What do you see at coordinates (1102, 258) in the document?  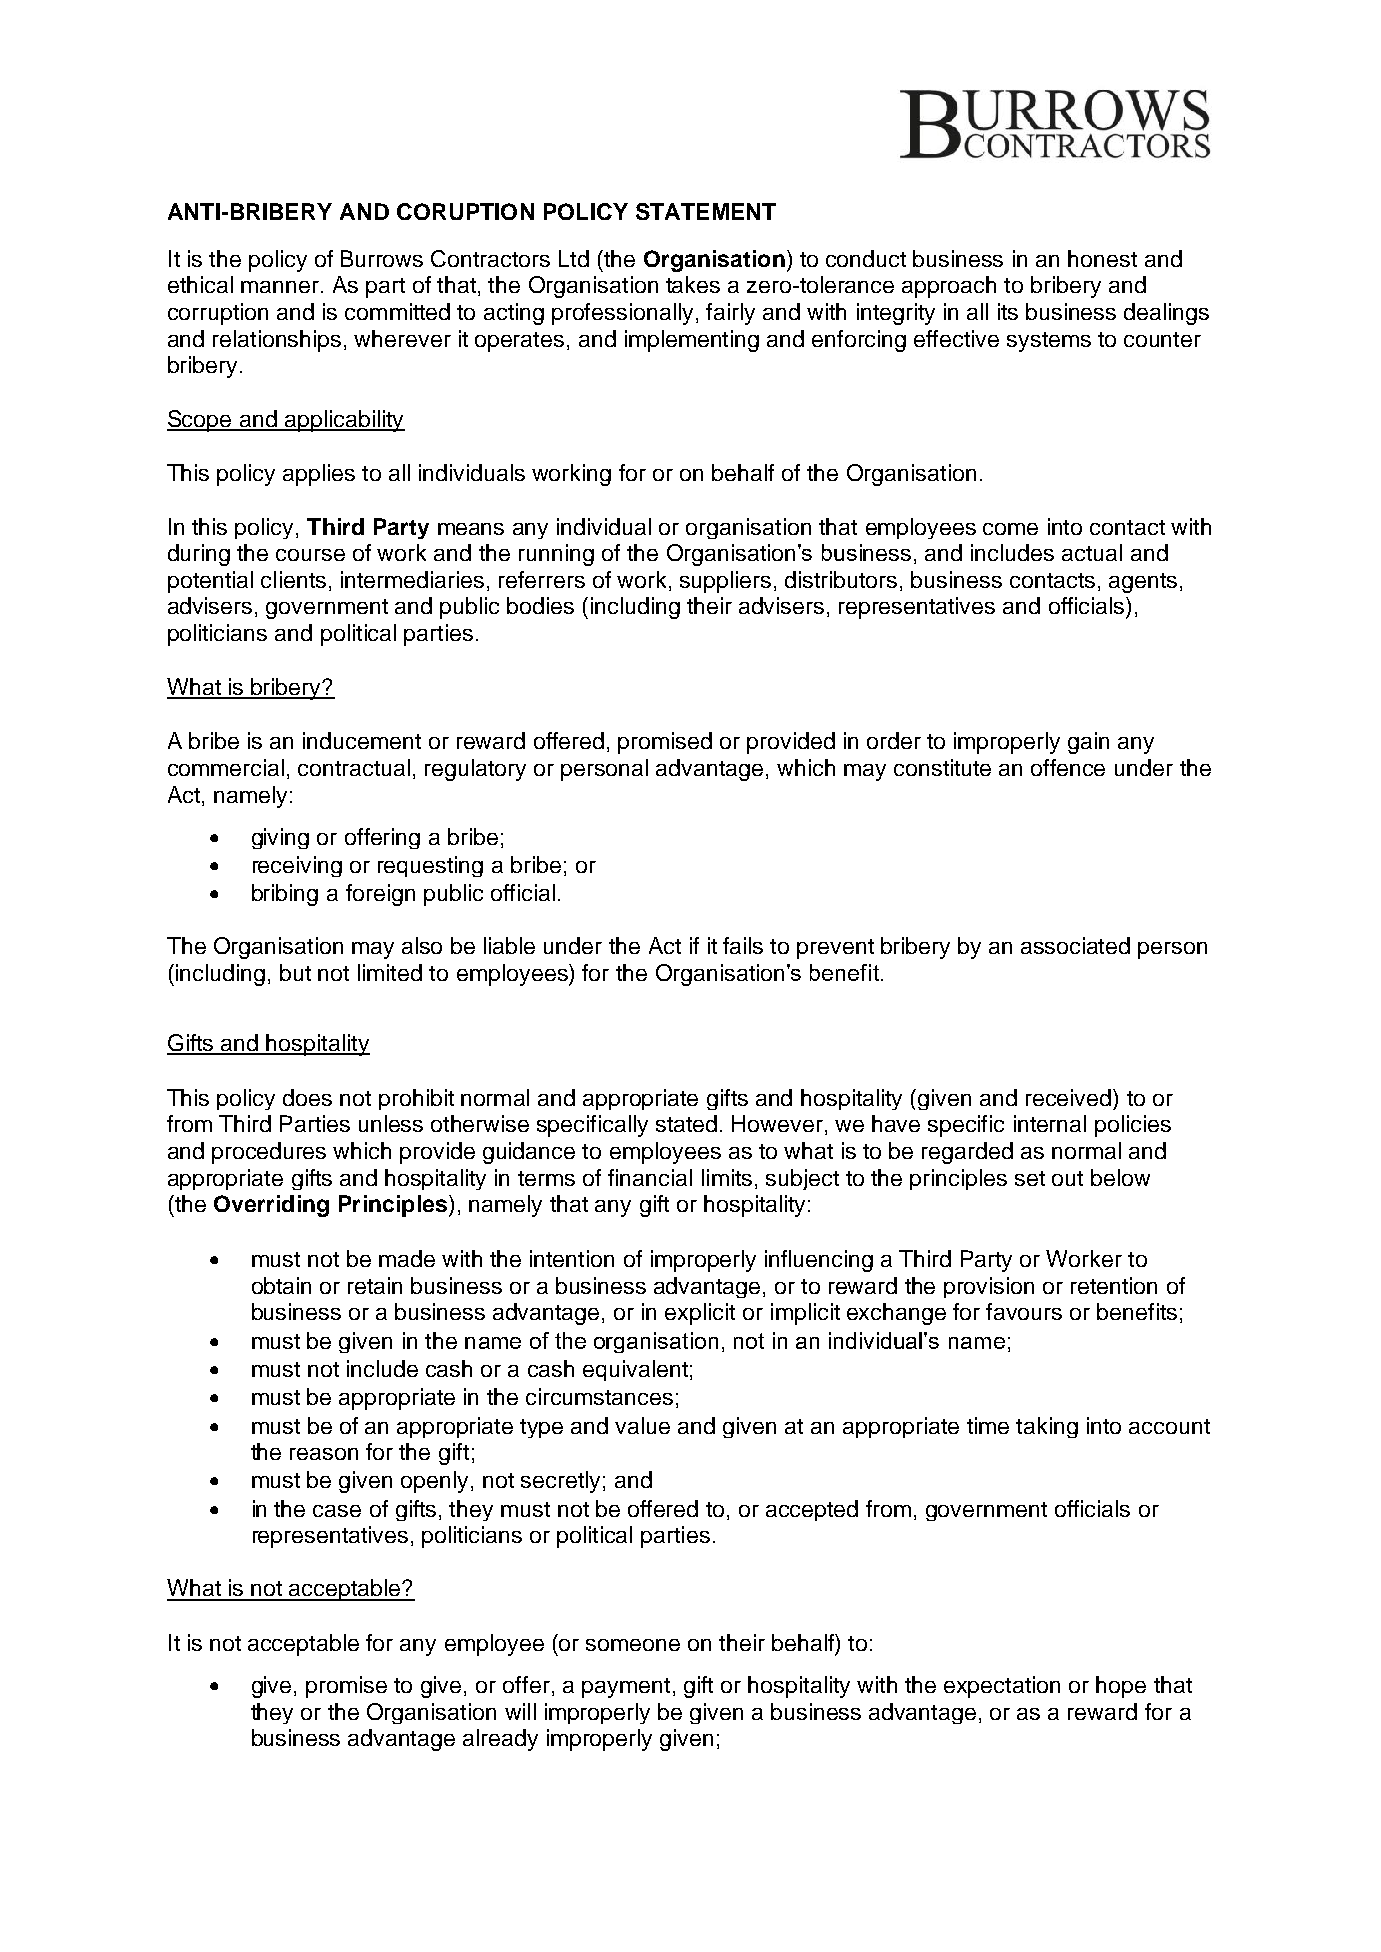 I see `honest` at bounding box center [1102, 258].
